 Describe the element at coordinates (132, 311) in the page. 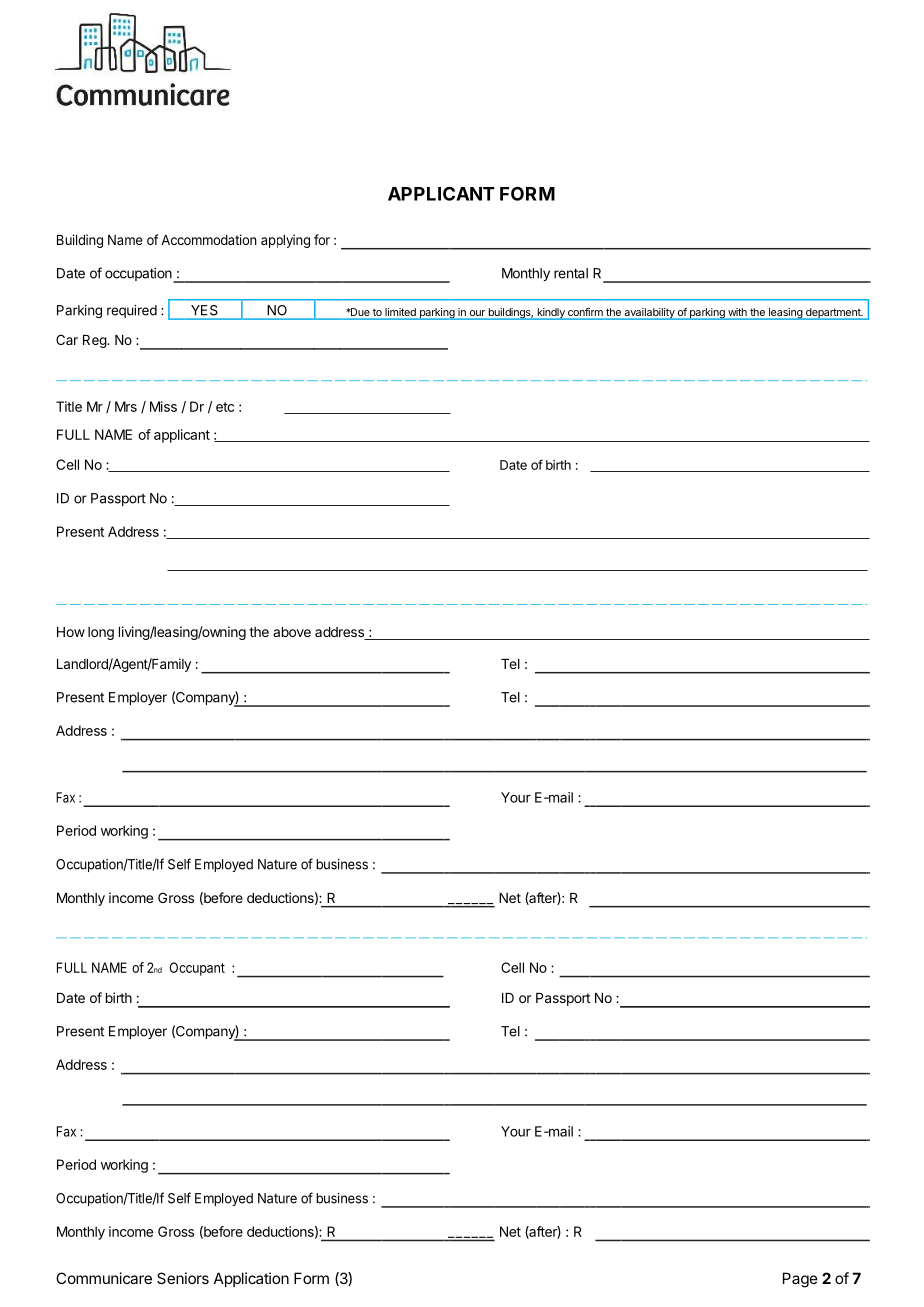

I see `required` at that location.
